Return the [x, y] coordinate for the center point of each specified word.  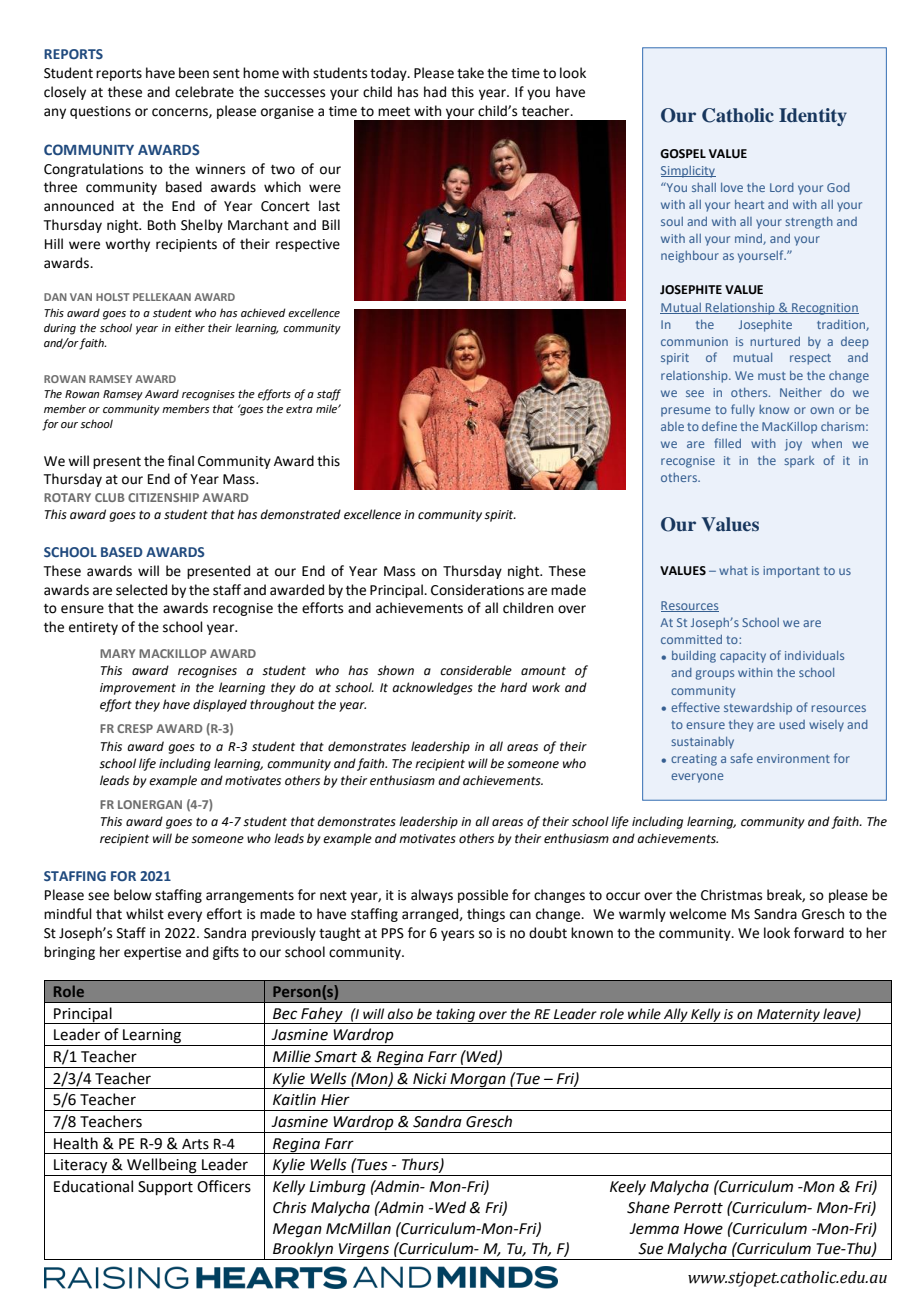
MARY [117, 653]
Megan [297, 1230]
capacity [743, 657]
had [435, 92]
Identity [813, 117]
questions [100, 112]
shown [395, 670]
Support [165, 1188]
